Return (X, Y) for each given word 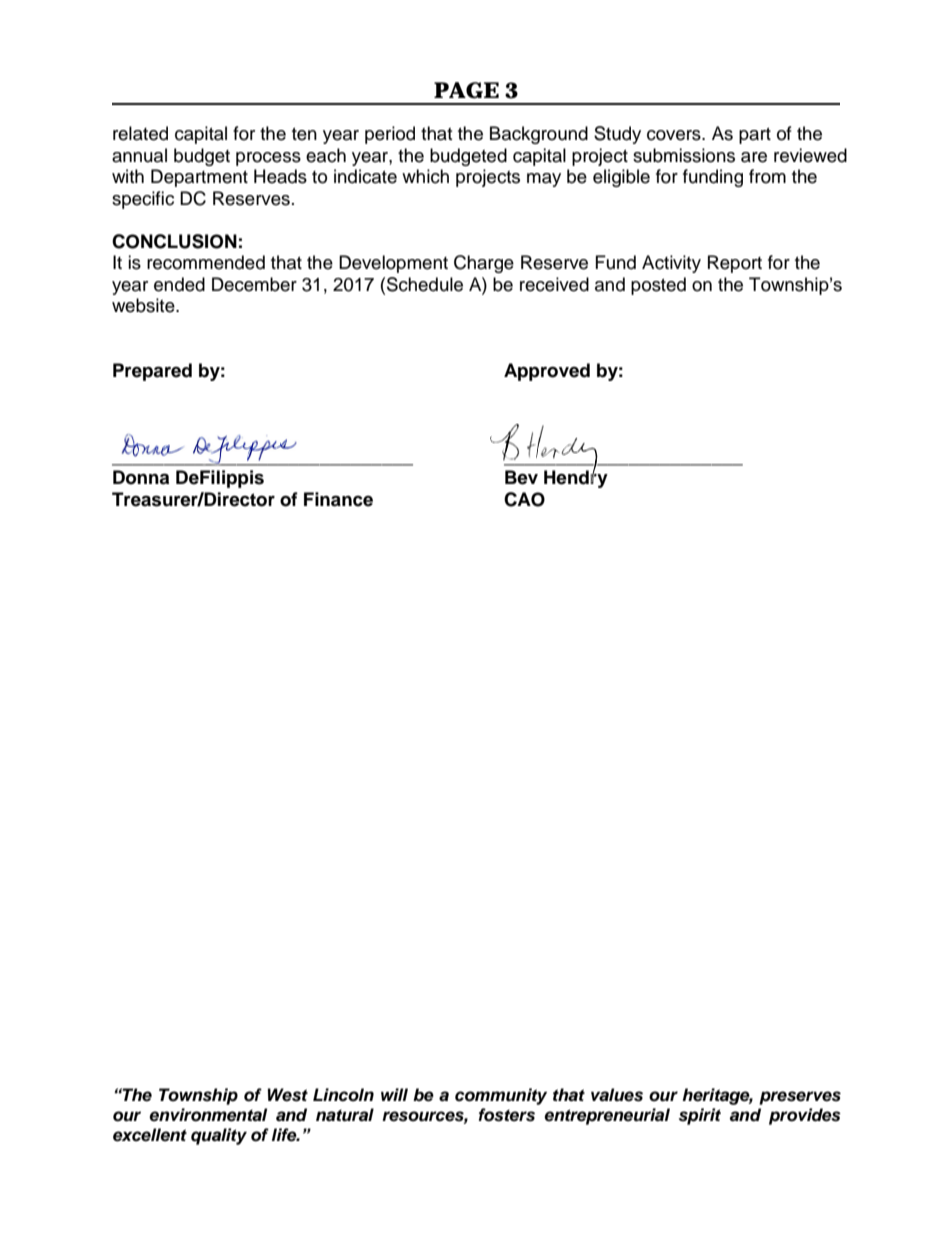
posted (658, 286)
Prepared (152, 372)
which (425, 176)
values (617, 1095)
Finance (338, 499)
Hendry (576, 478)
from (767, 176)
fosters (506, 1115)
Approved (547, 372)
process (268, 159)
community (501, 1096)
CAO (524, 499)
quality (219, 1136)
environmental (208, 1115)
